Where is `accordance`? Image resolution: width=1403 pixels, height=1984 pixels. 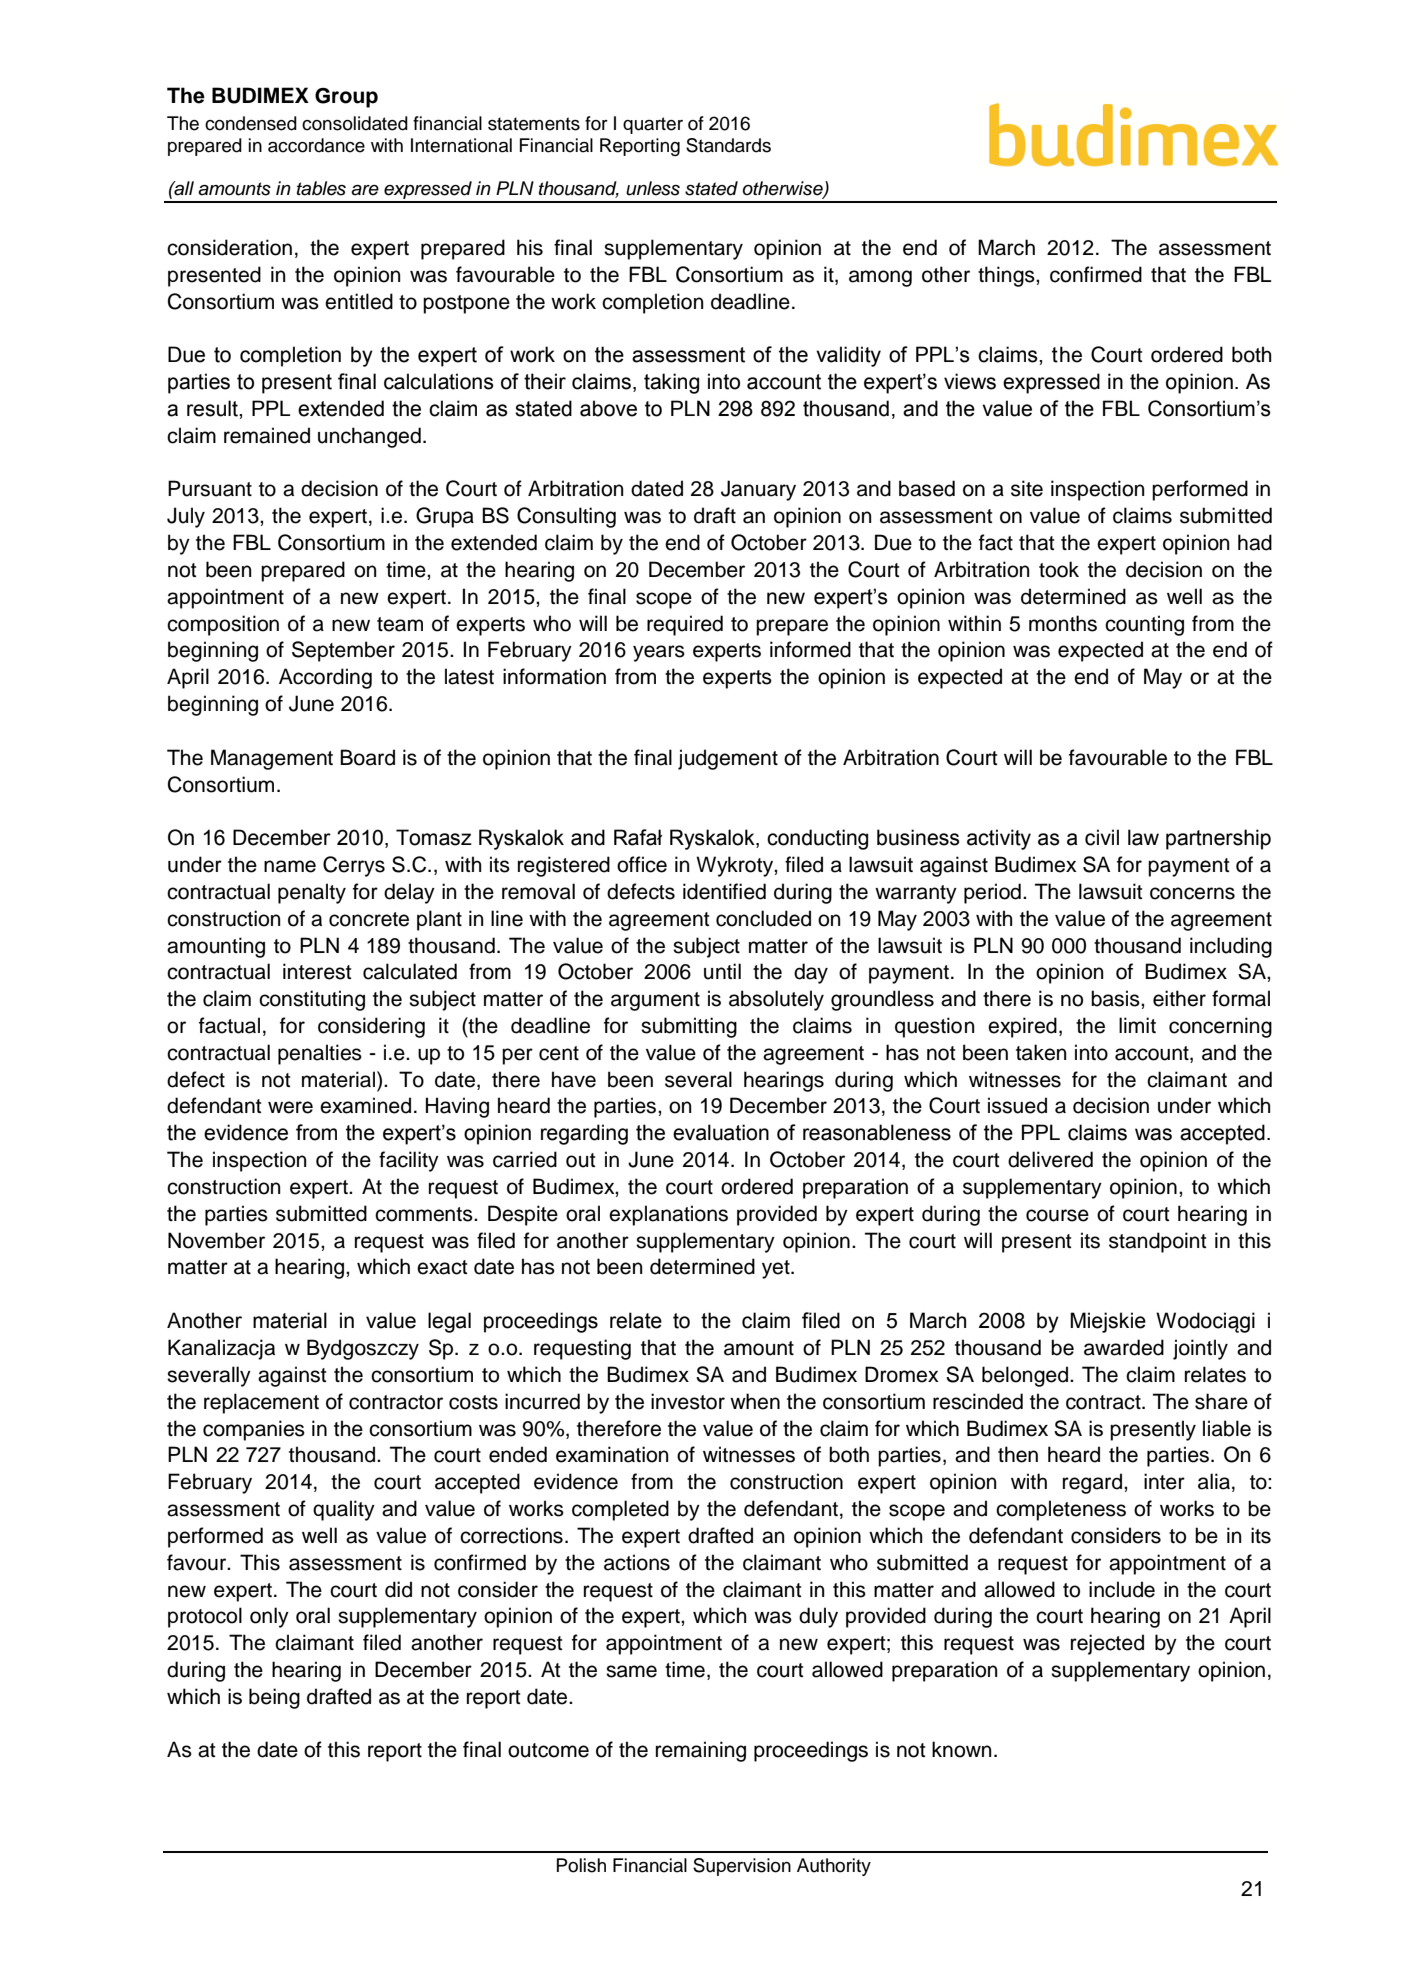 accordance is located at coordinates (316, 145).
